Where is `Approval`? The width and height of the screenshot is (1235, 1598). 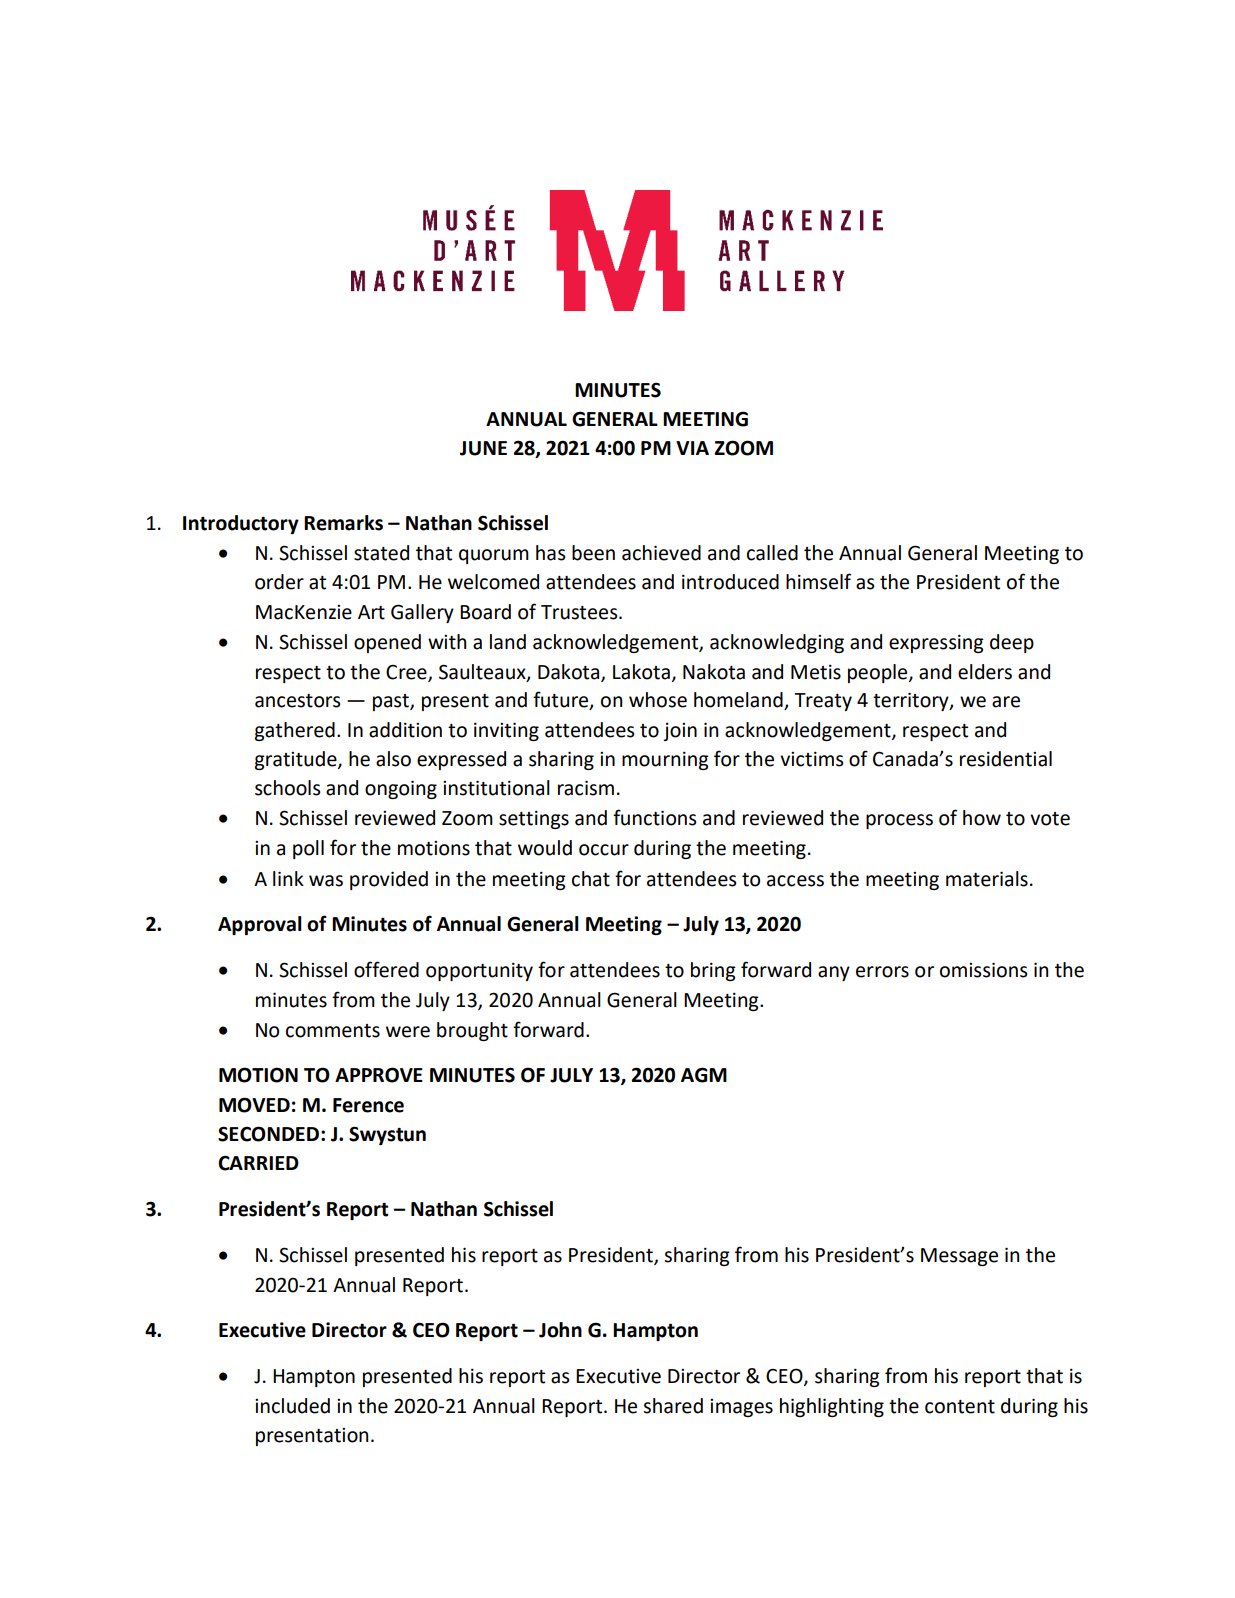 Approval is located at coordinates (260, 925).
